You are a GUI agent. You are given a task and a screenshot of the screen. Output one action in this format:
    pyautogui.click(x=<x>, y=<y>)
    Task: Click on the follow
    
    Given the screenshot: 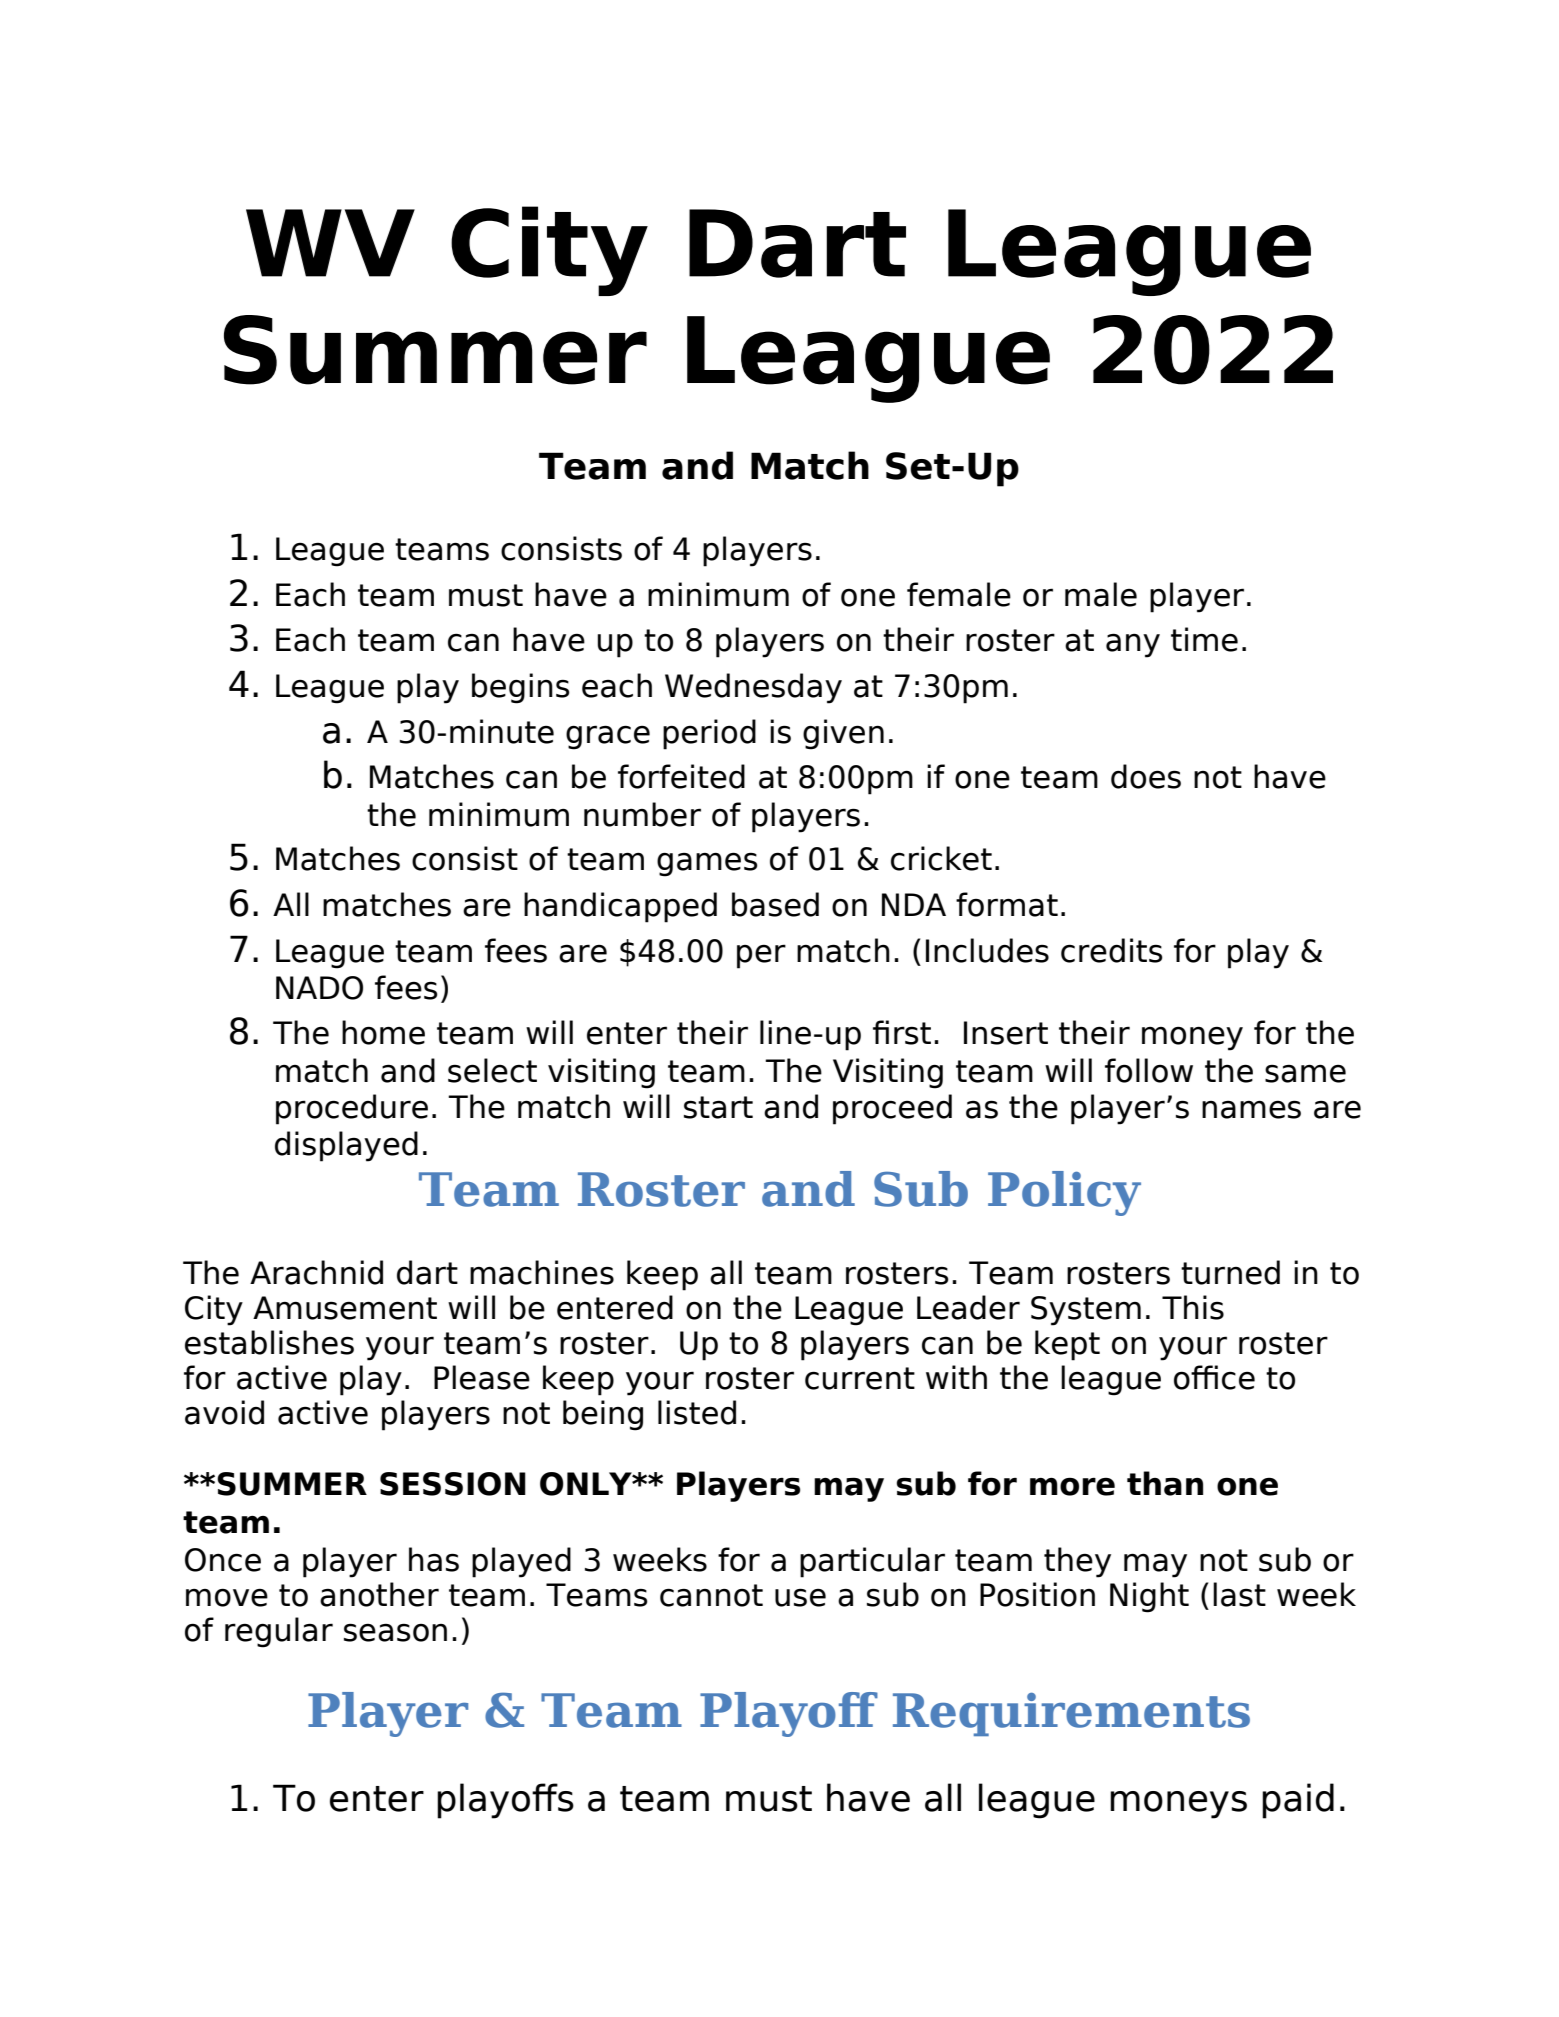 What is the action you would take?
    pyautogui.click(x=1149, y=1070)
